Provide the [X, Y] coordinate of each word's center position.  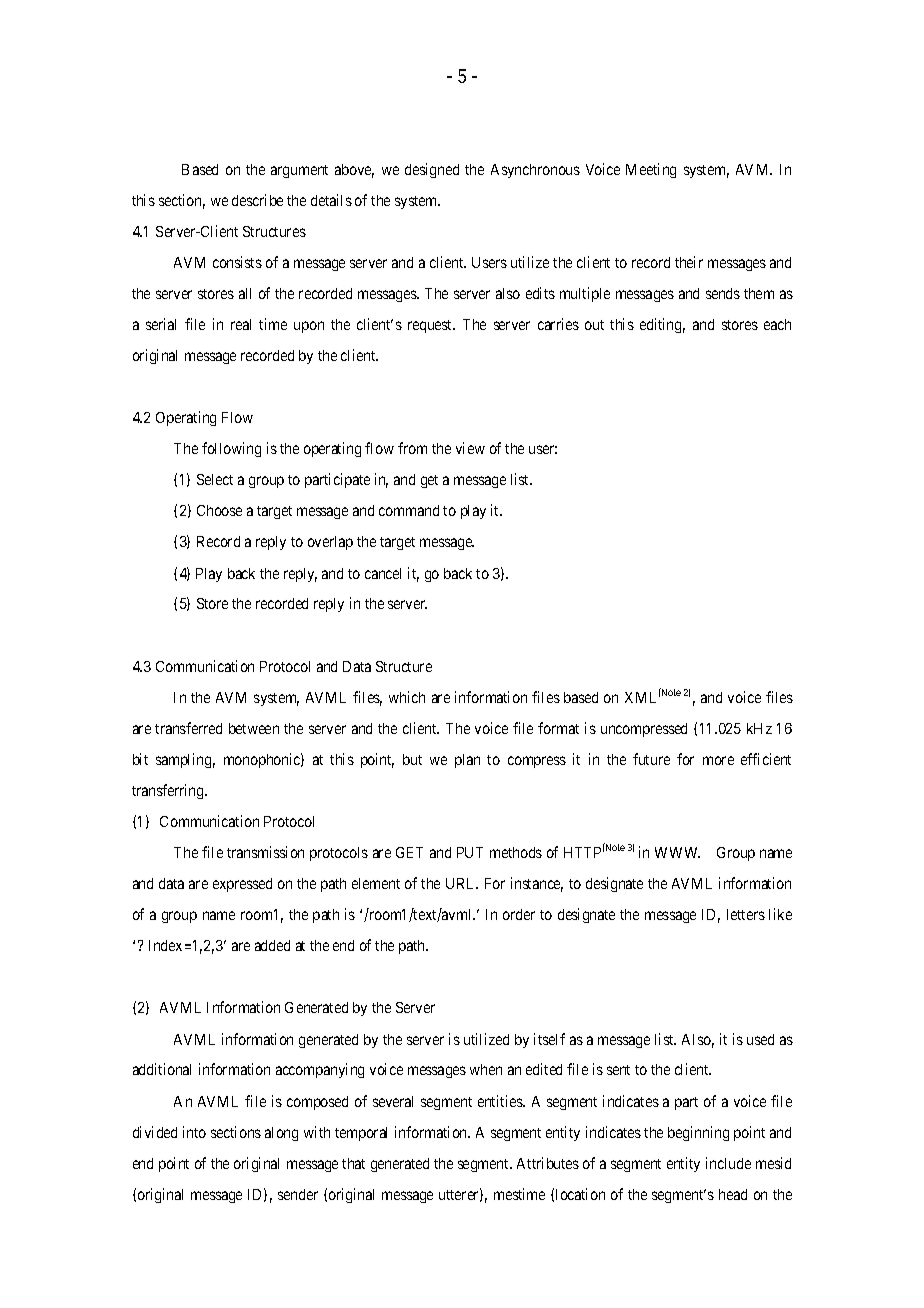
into [194, 1132]
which [407, 697]
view [470, 448]
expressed [242, 885]
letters [746, 914]
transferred [188, 728]
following [231, 449]
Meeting [651, 170]
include [728, 1163]
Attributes [548, 1163]
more [718, 760]
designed [432, 170]
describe [257, 200]
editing [662, 325]
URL [462, 883]
